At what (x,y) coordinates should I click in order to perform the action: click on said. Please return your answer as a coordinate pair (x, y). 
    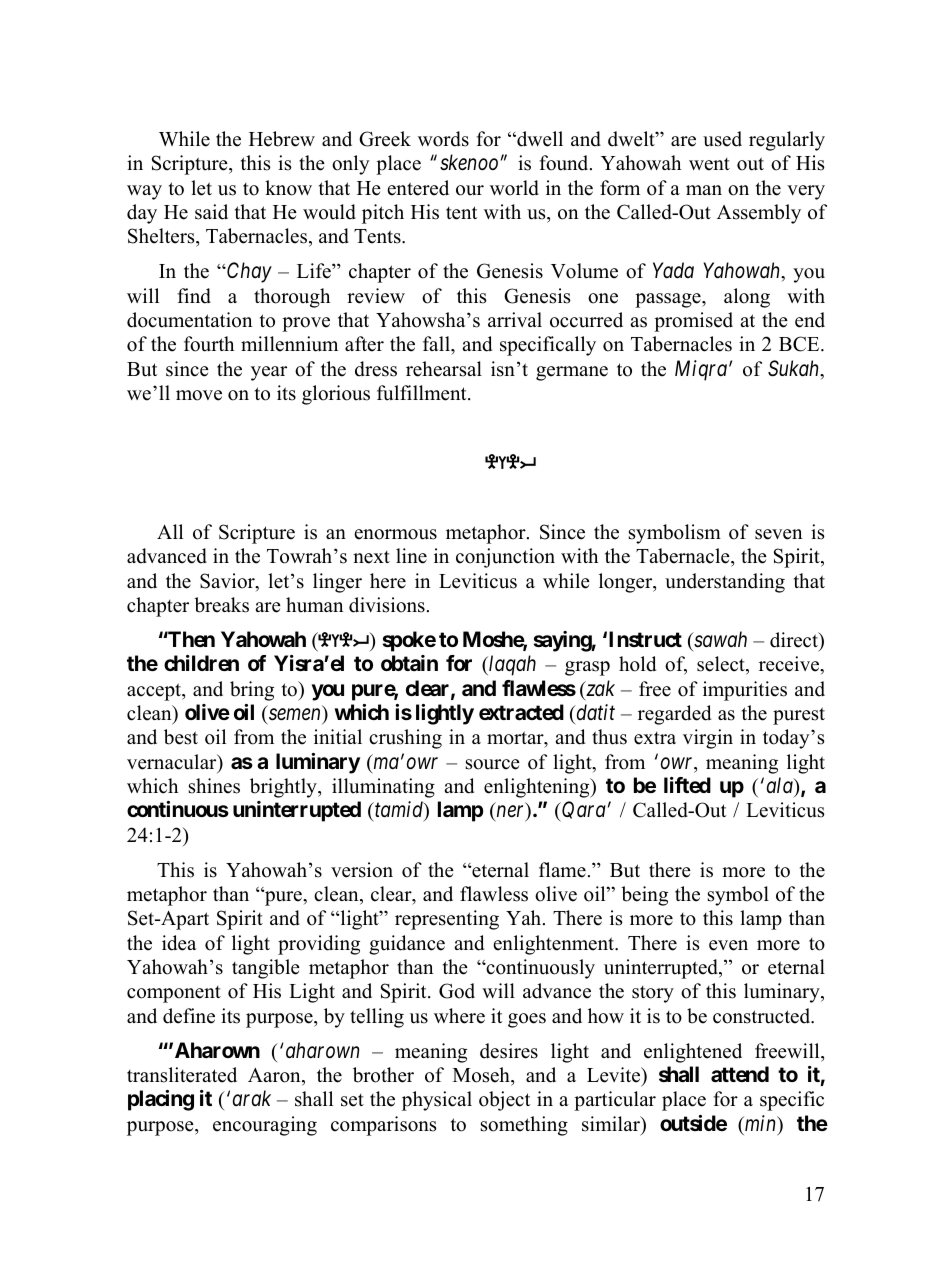
    Looking at the image, I should click on (211, 212).
